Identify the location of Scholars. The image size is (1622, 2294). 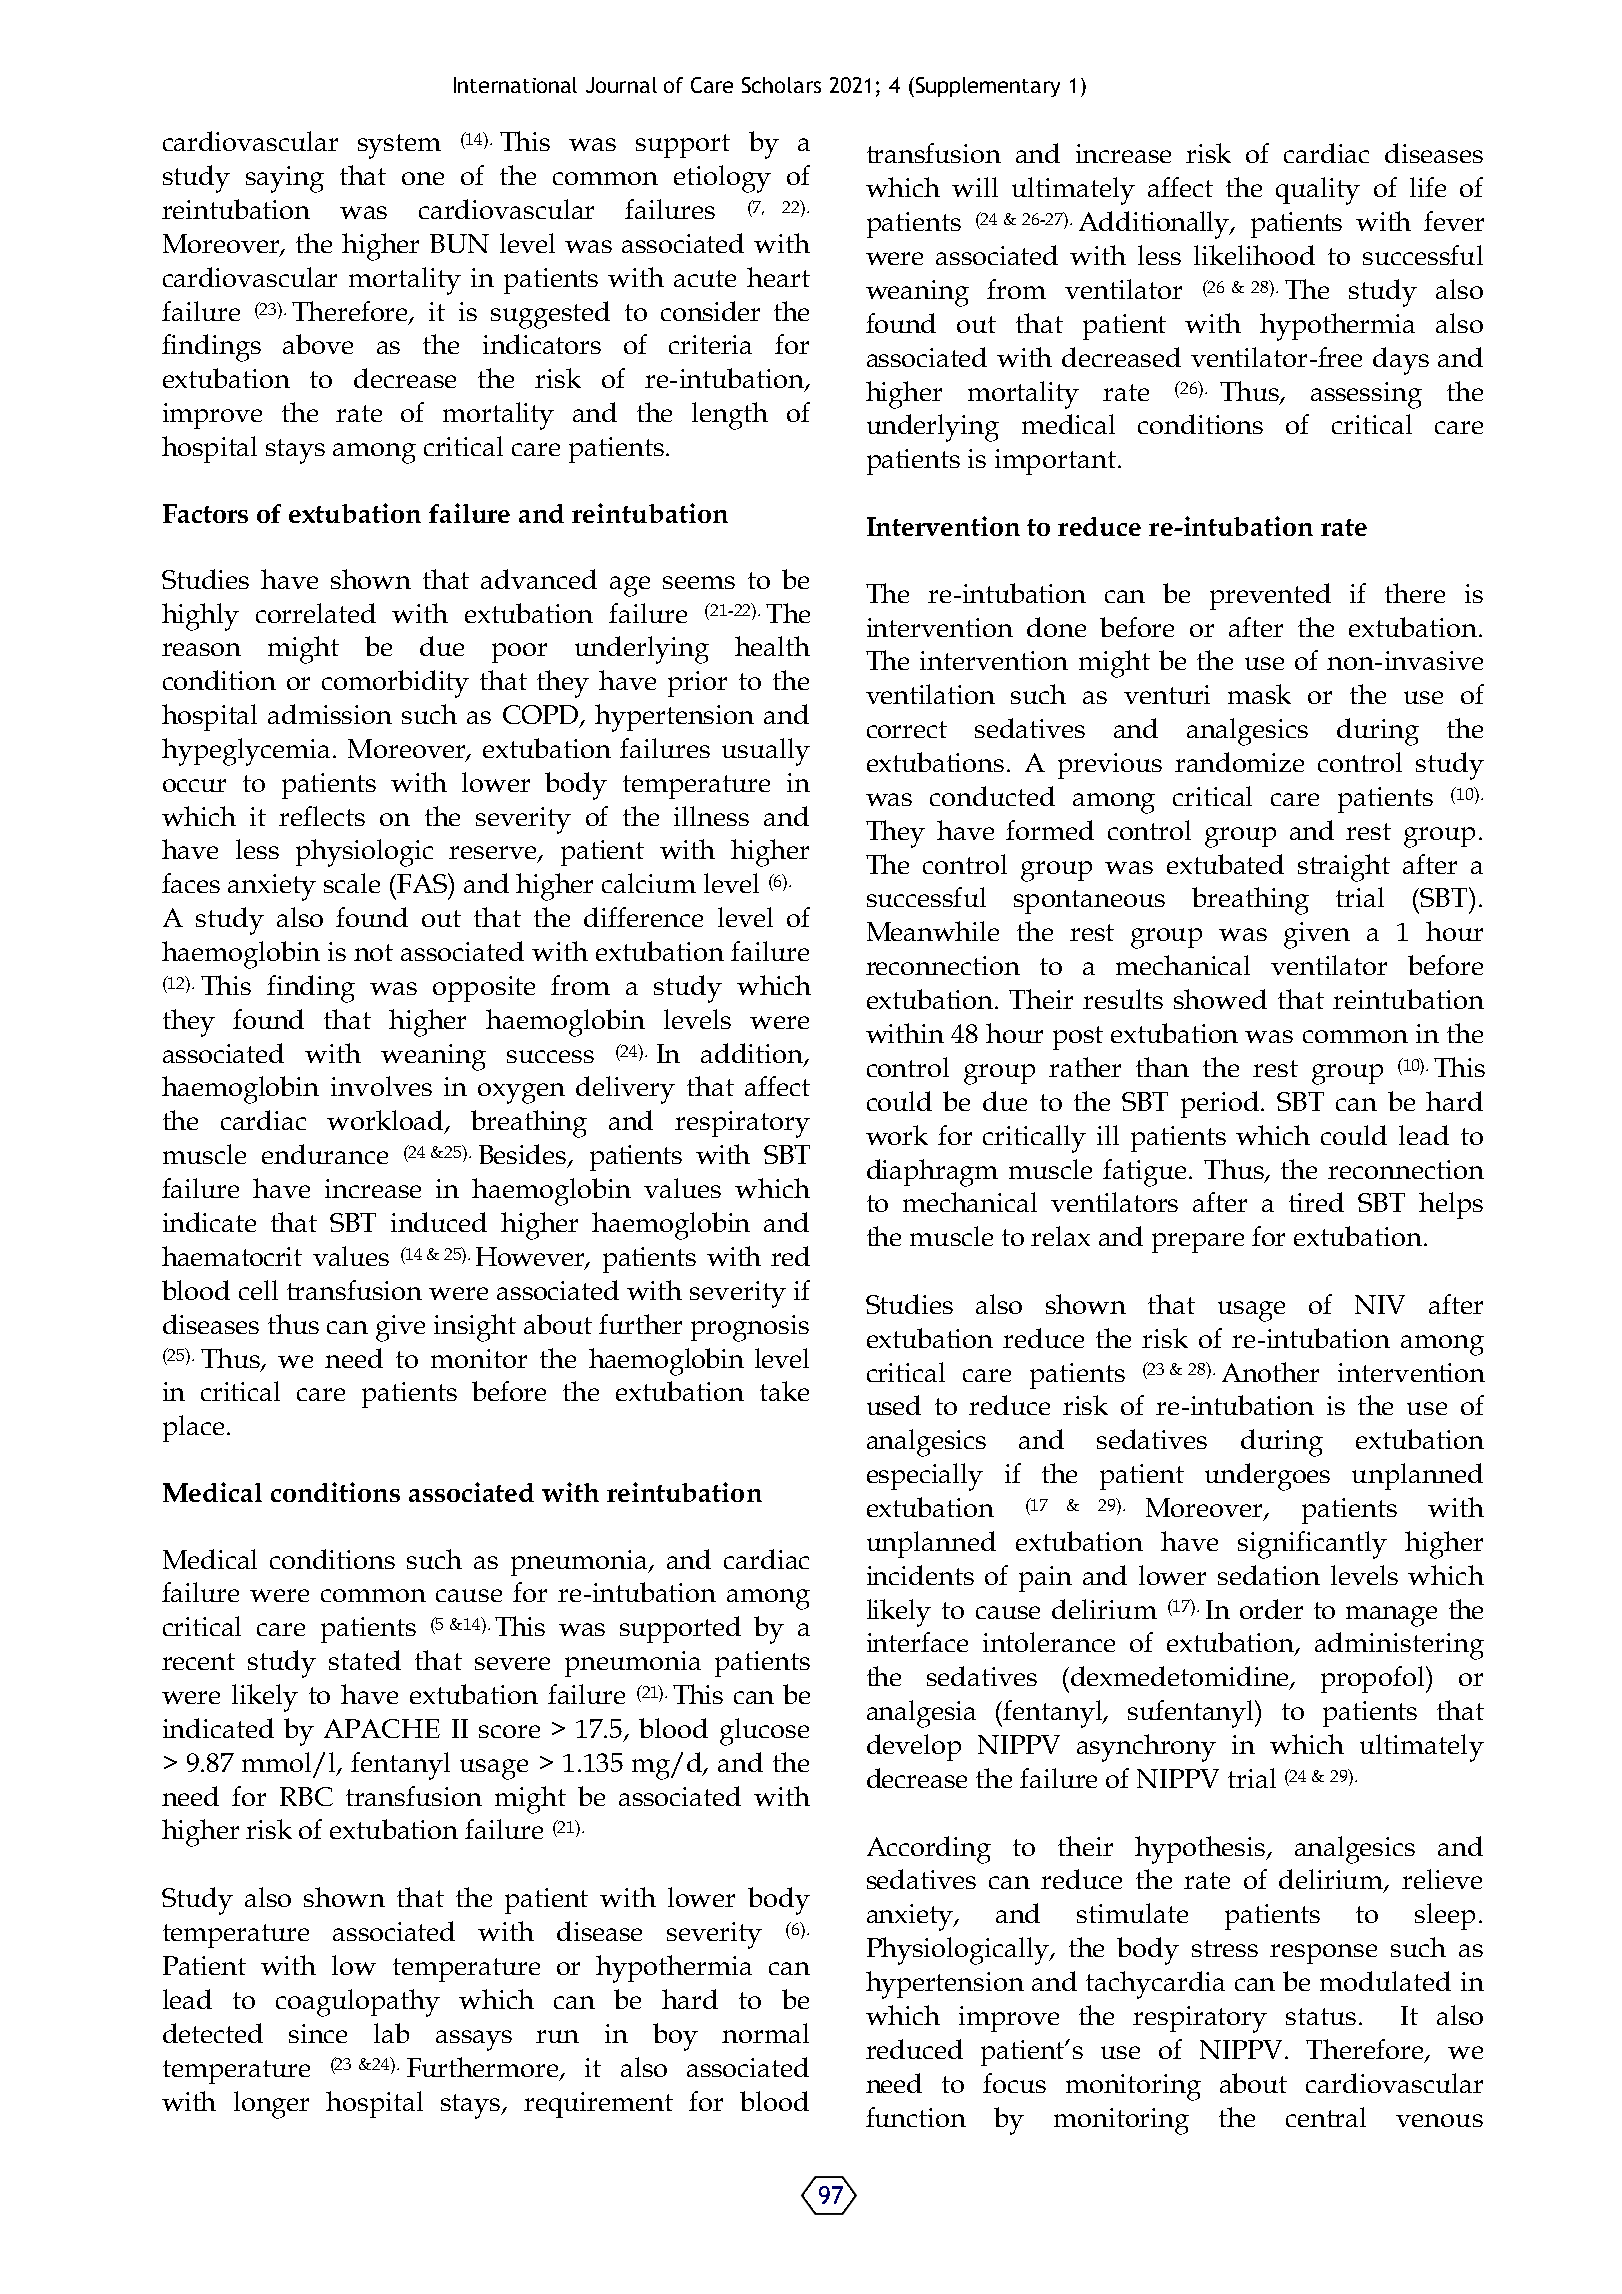
(781, 85).
